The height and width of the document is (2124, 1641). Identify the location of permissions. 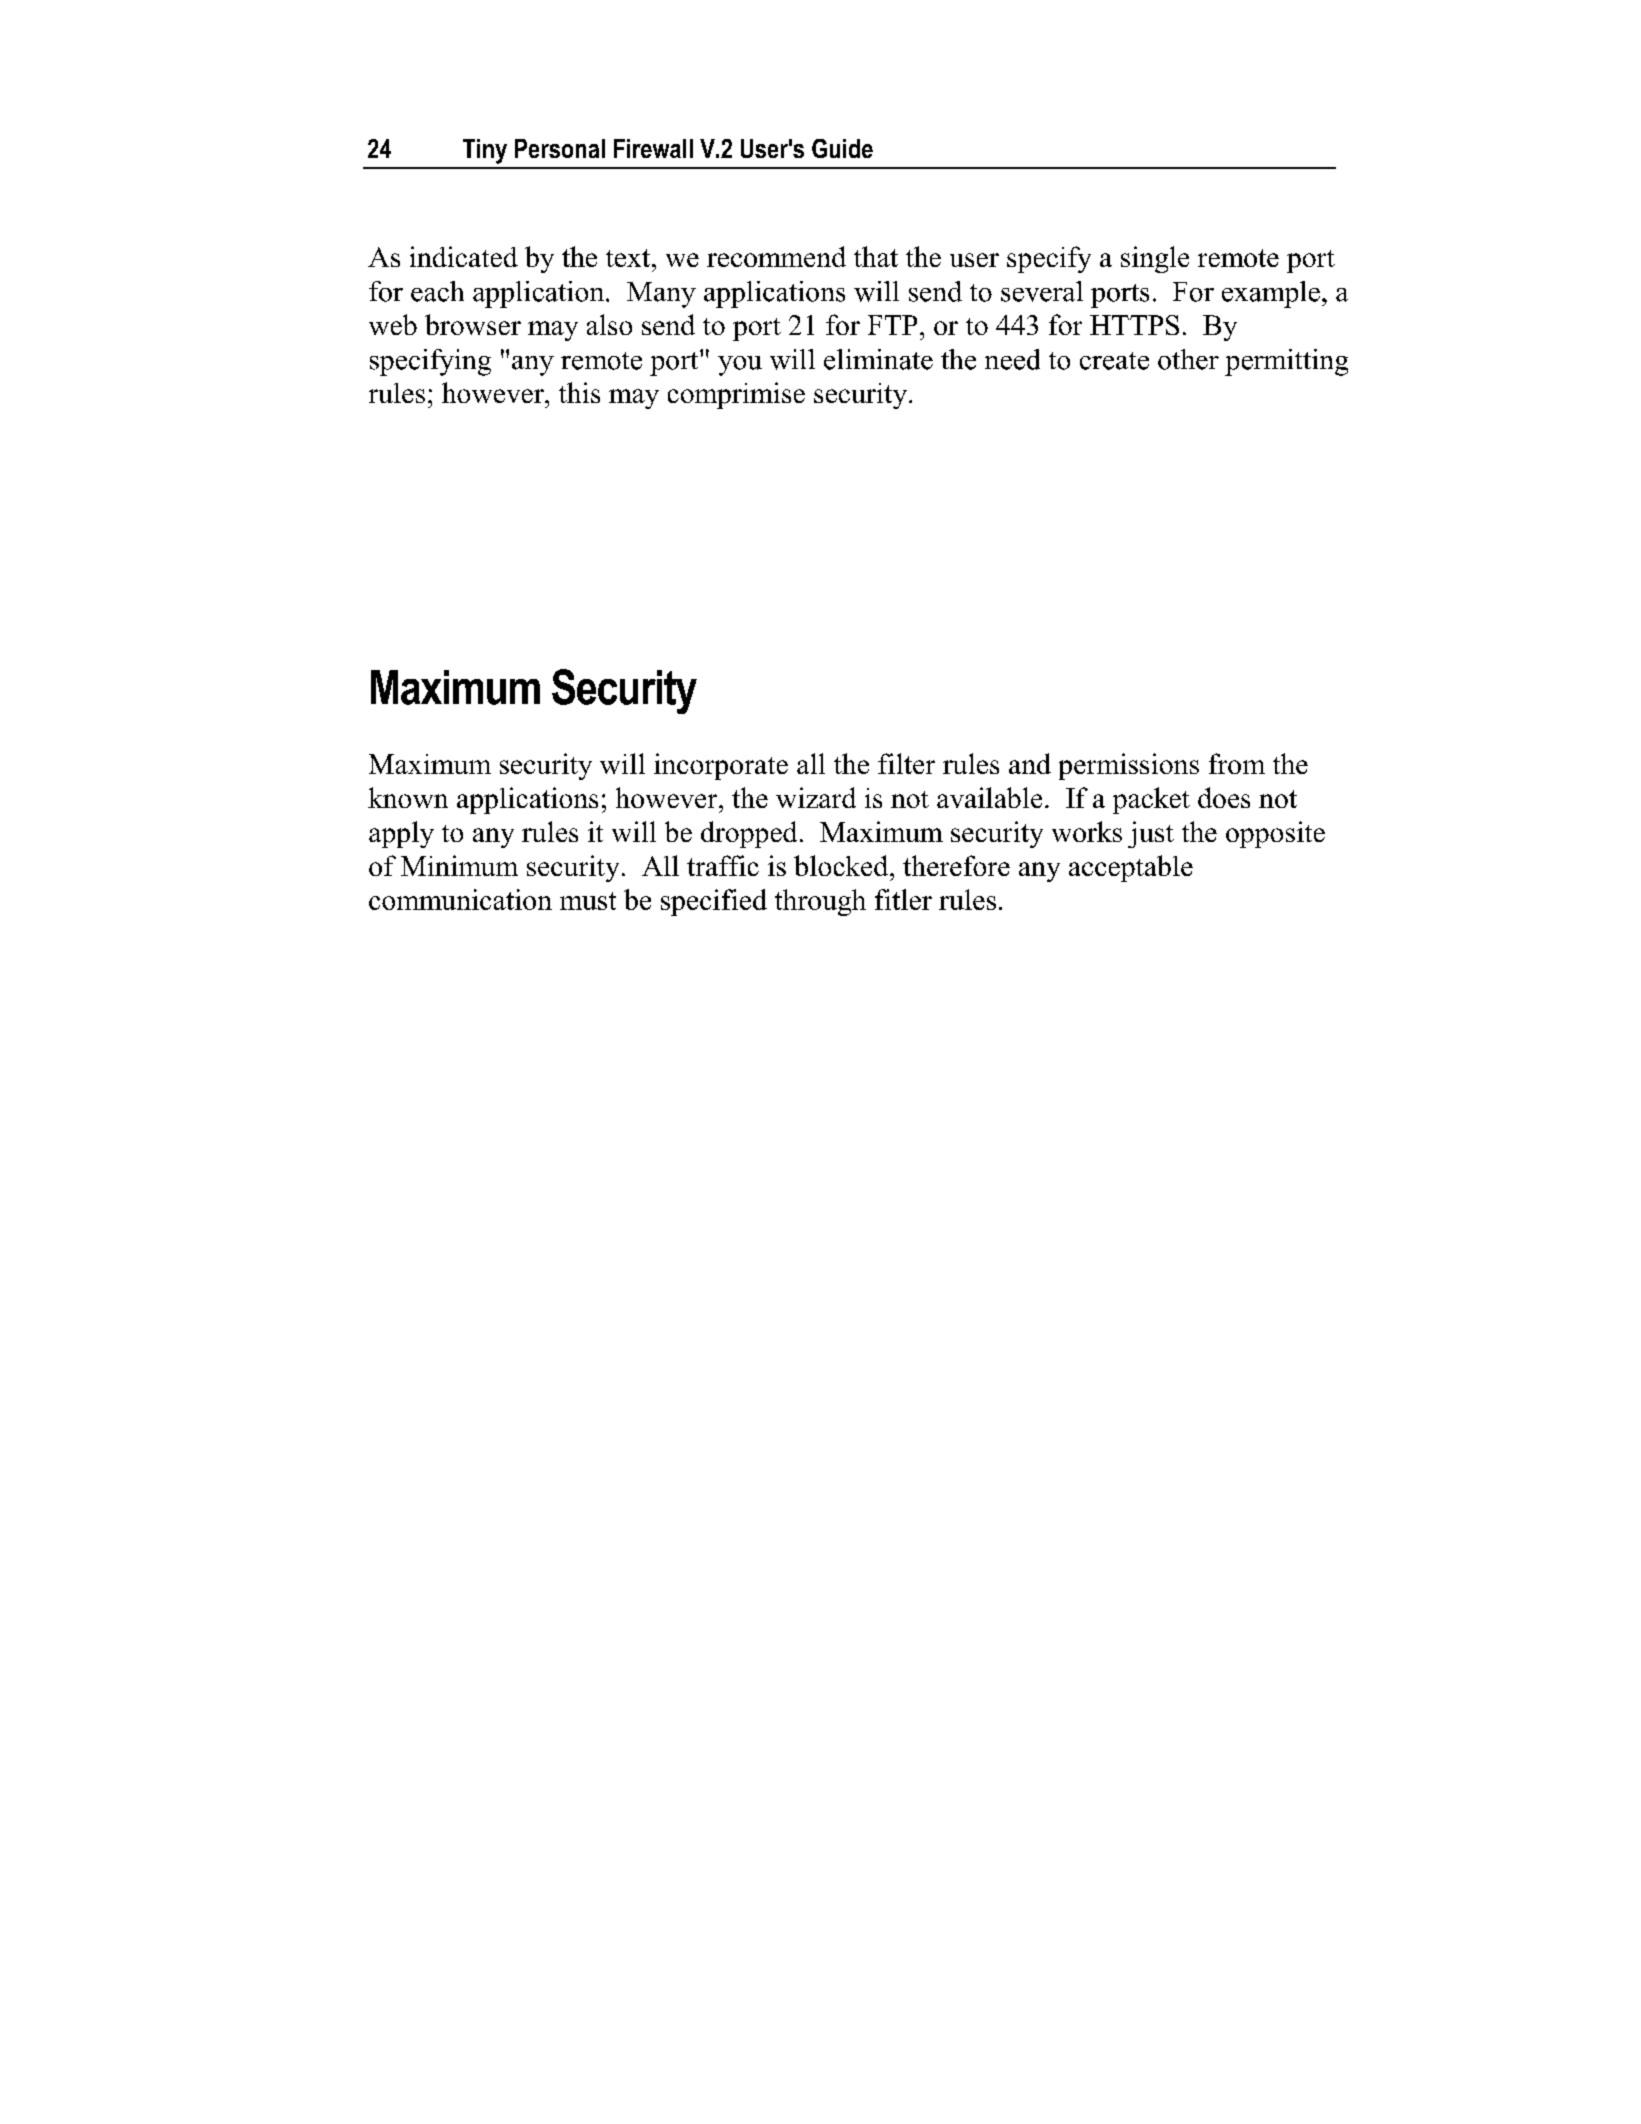
(1129, 766).
